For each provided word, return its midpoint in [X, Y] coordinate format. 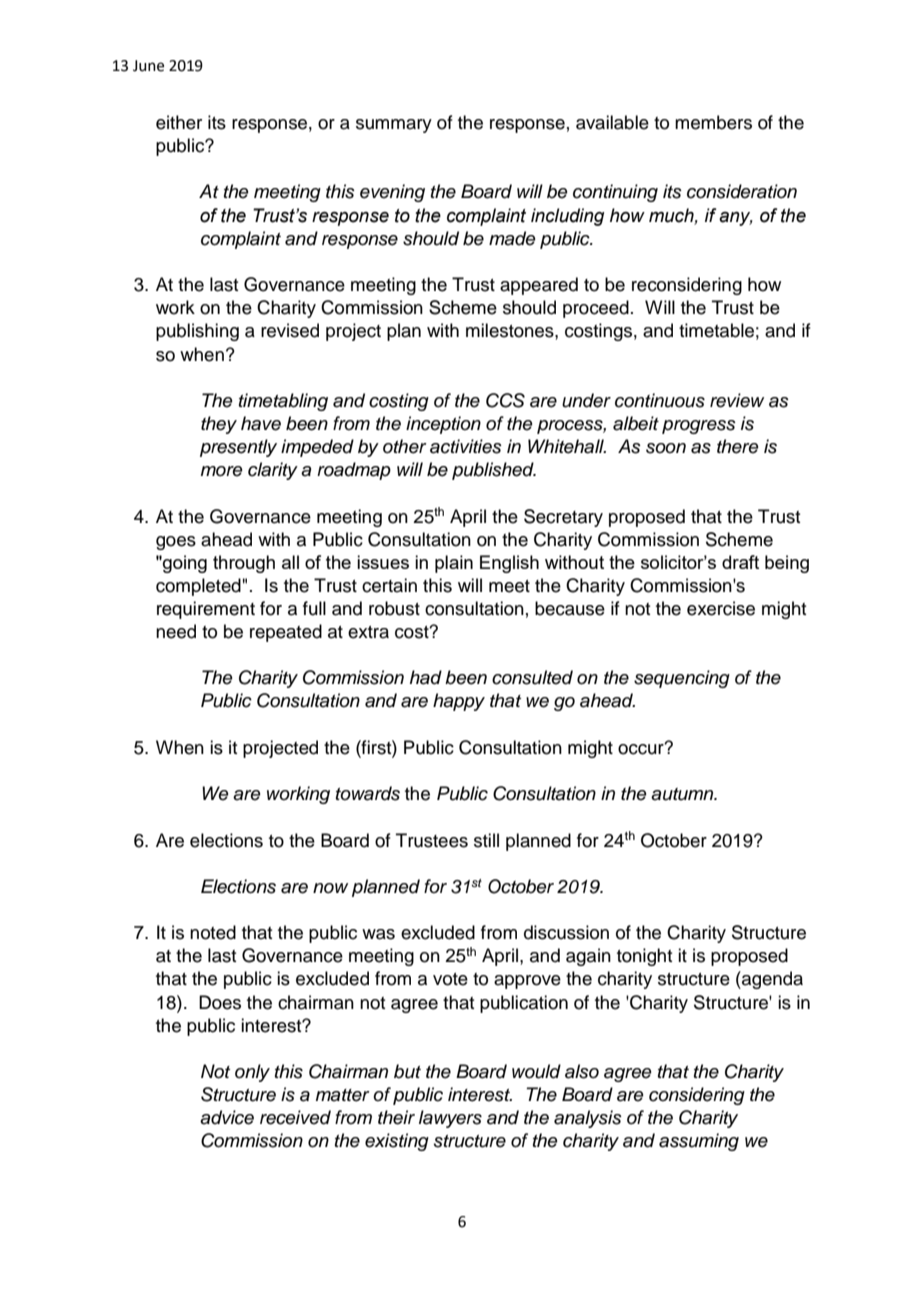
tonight [644, 957]
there [738, 446]
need [176, 631]
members [713, 122]
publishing [197, 332]
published [494, 471]
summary [394, 126]
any [736, 219]
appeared [539, 286]
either [179, 122]
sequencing [682, 679]
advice [227, 1117]
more [222, 471]
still [486, 840]
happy [459, 702]
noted [213, 932]
